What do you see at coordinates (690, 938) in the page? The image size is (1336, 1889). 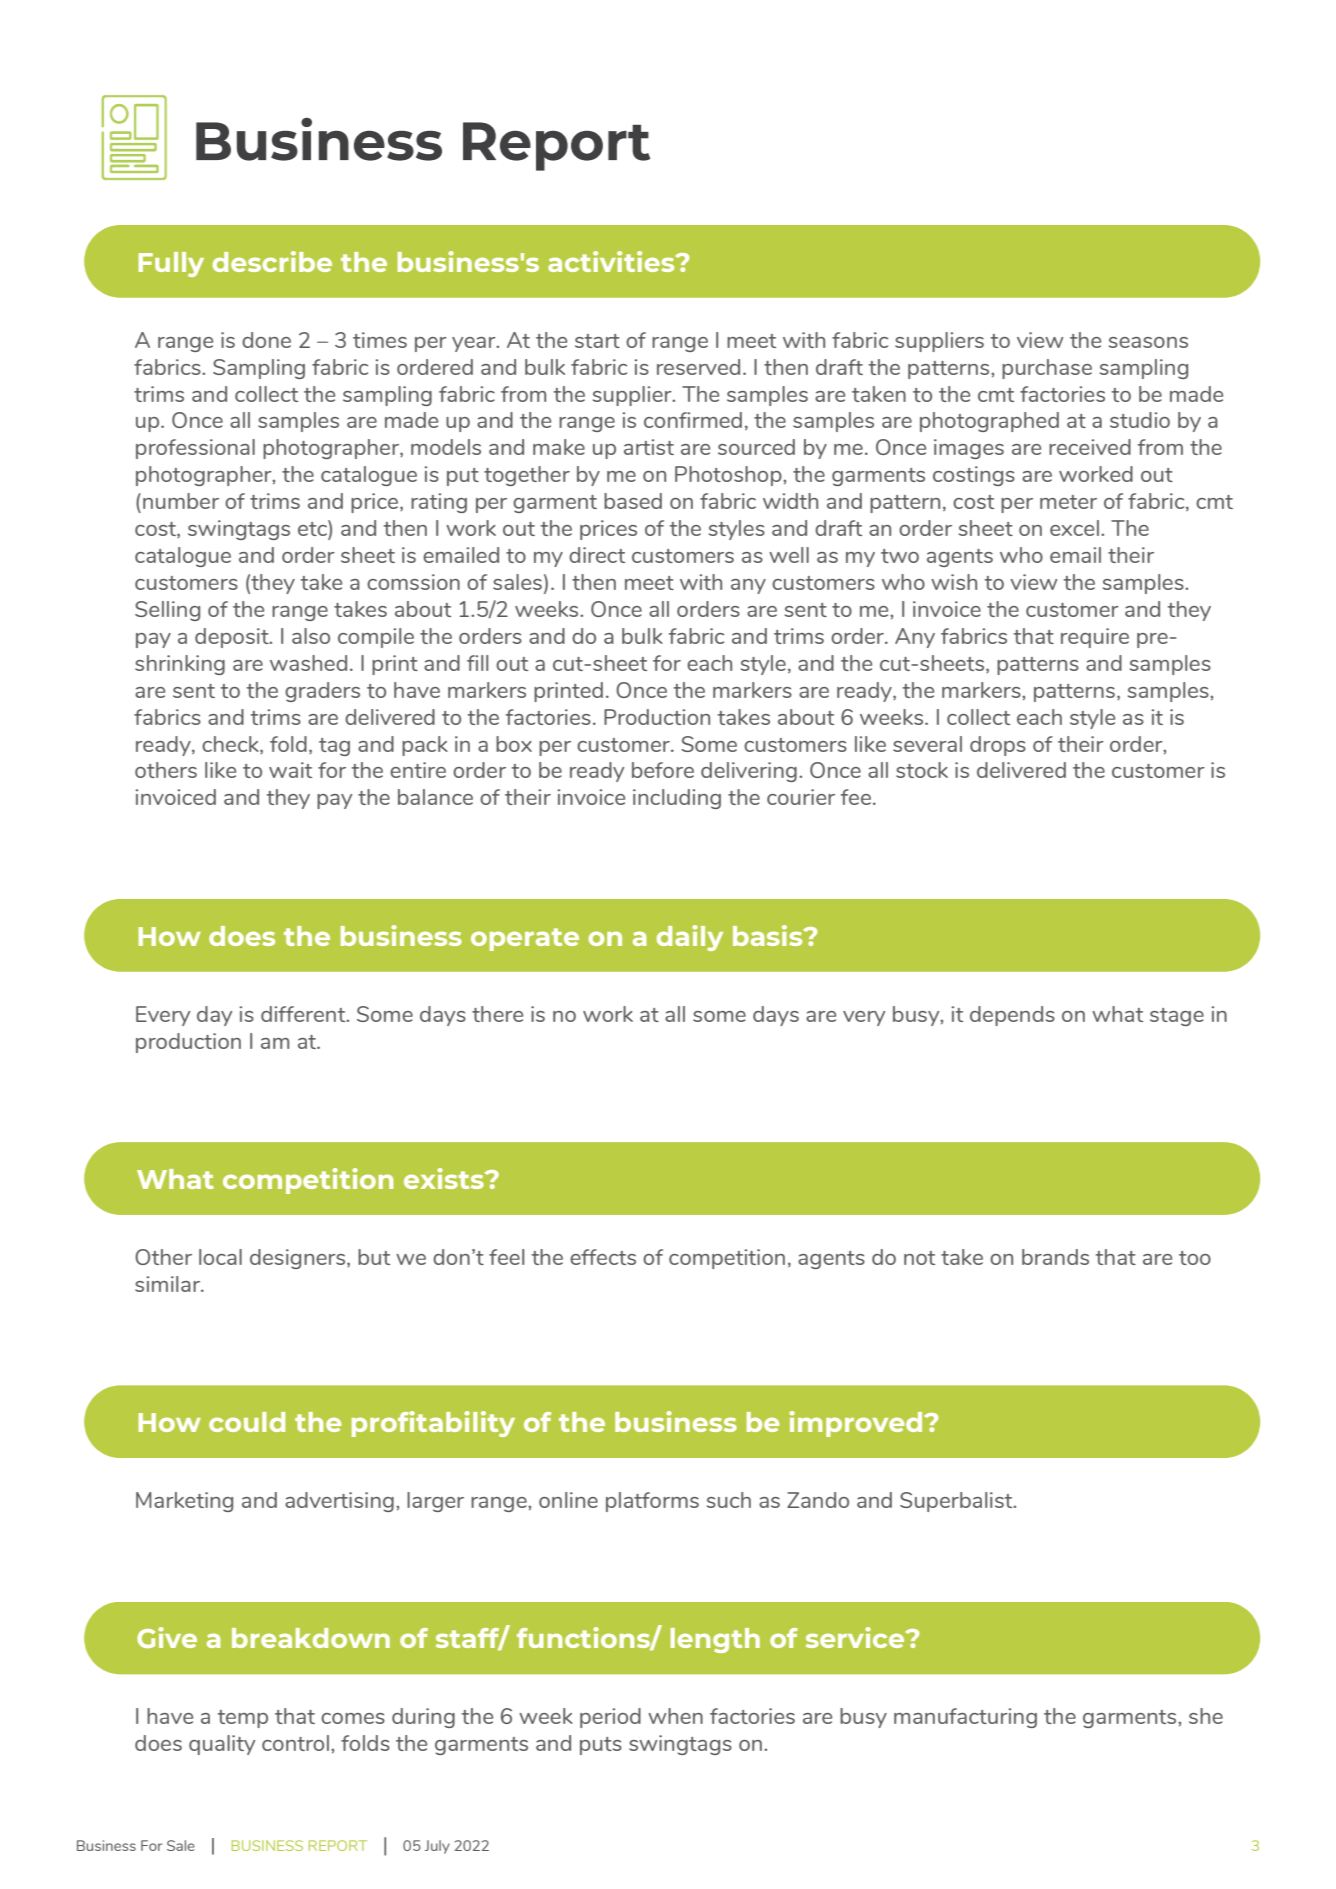 I see `daily` at bounding box center [690, 938].
